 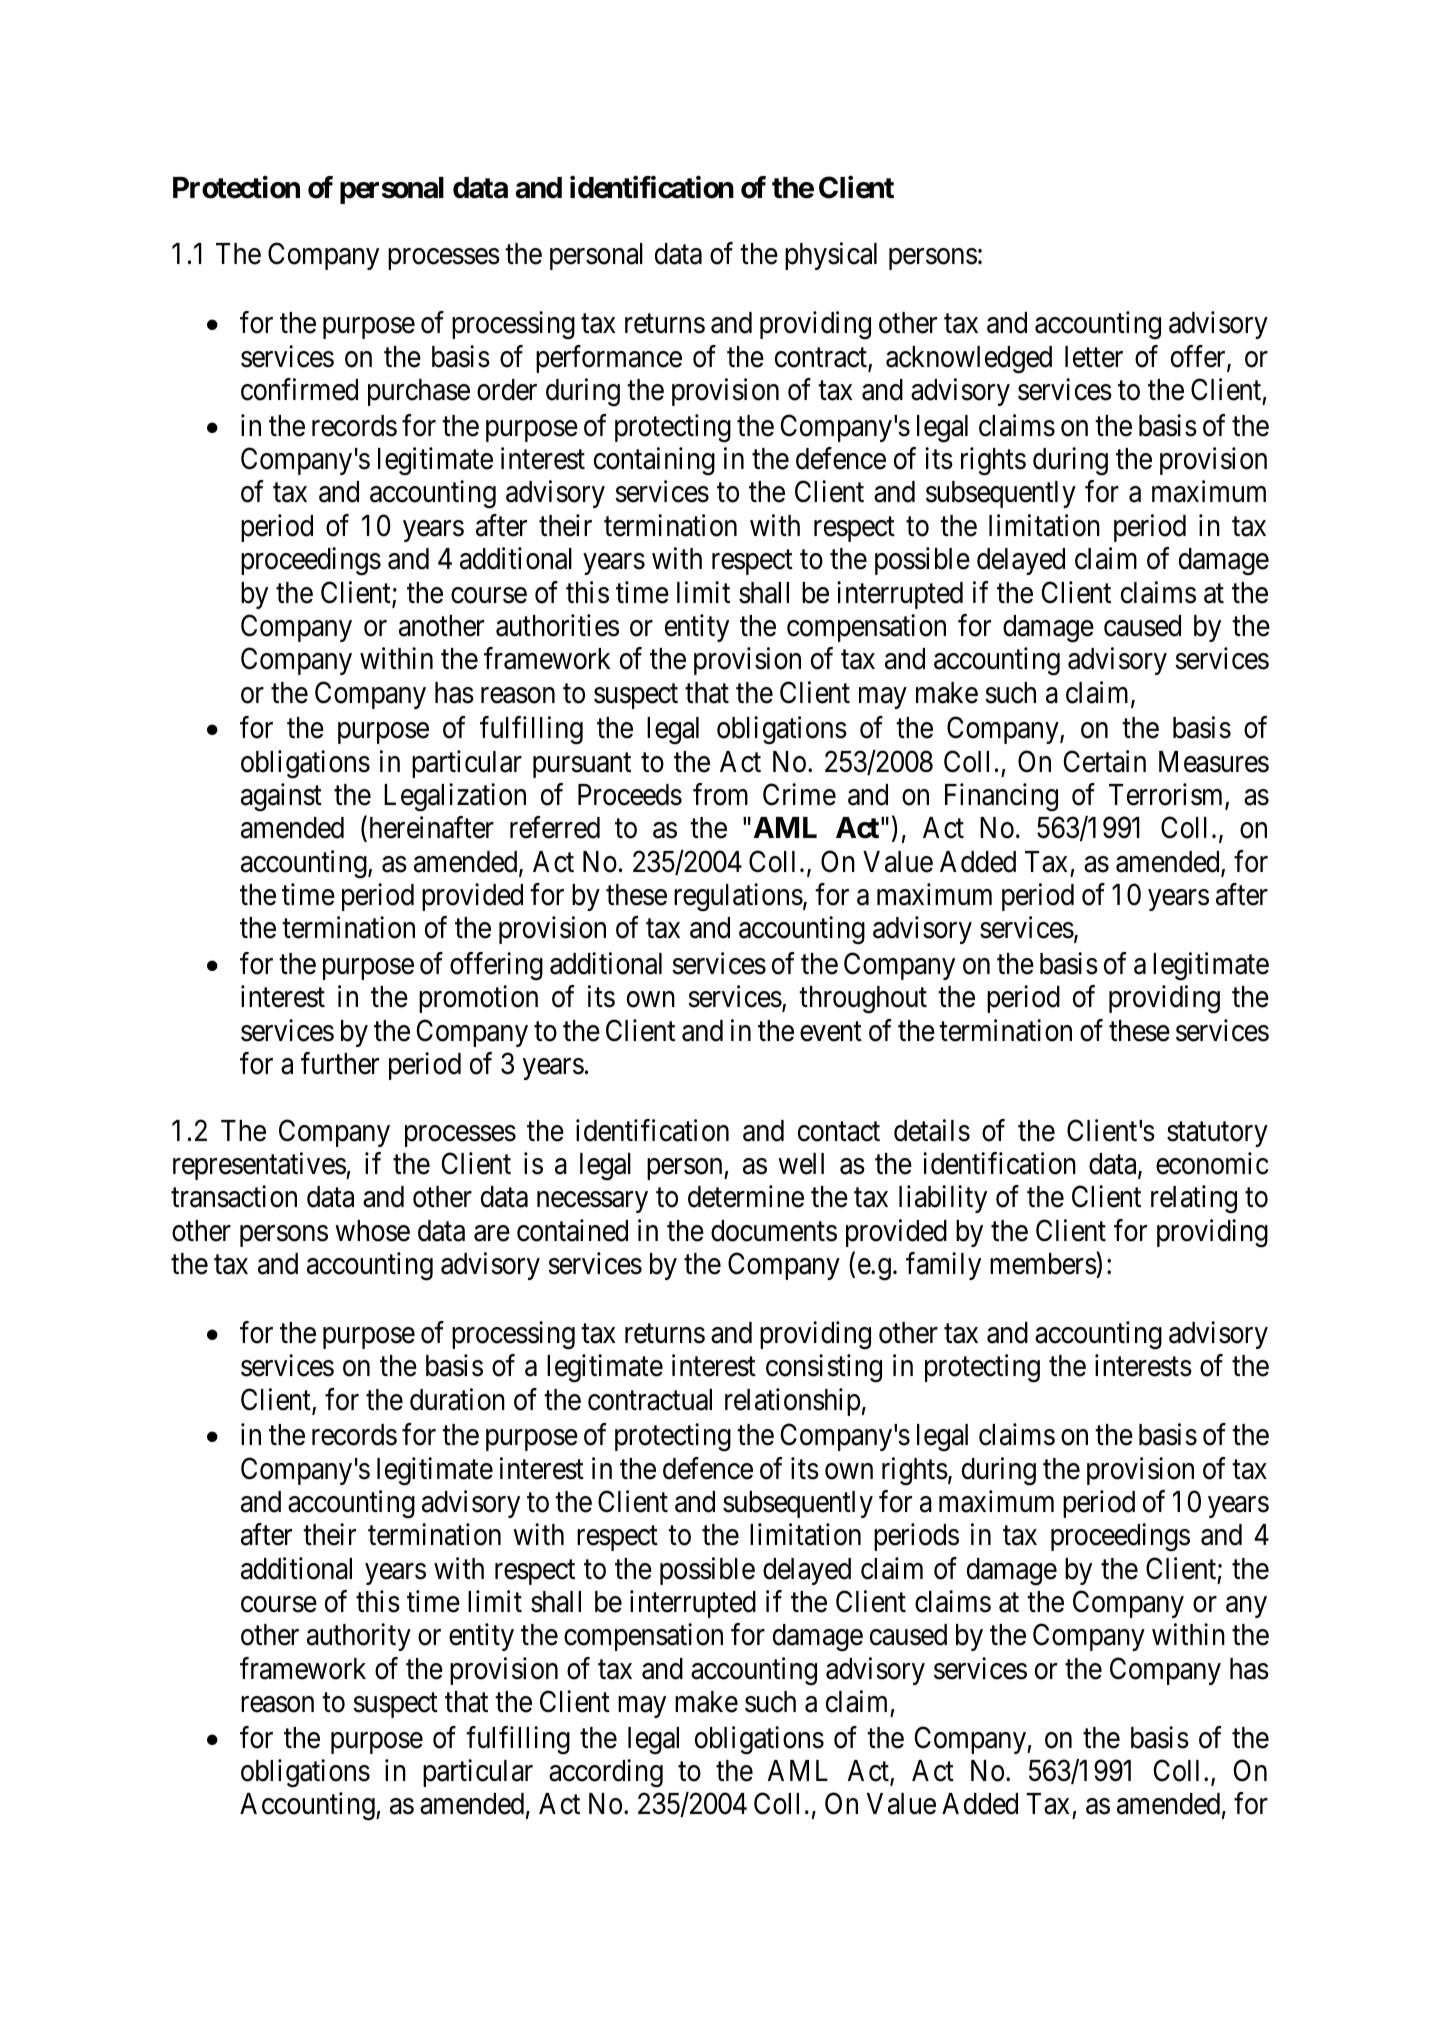 I want to click on Certain, so click(x=1105, y=761).
